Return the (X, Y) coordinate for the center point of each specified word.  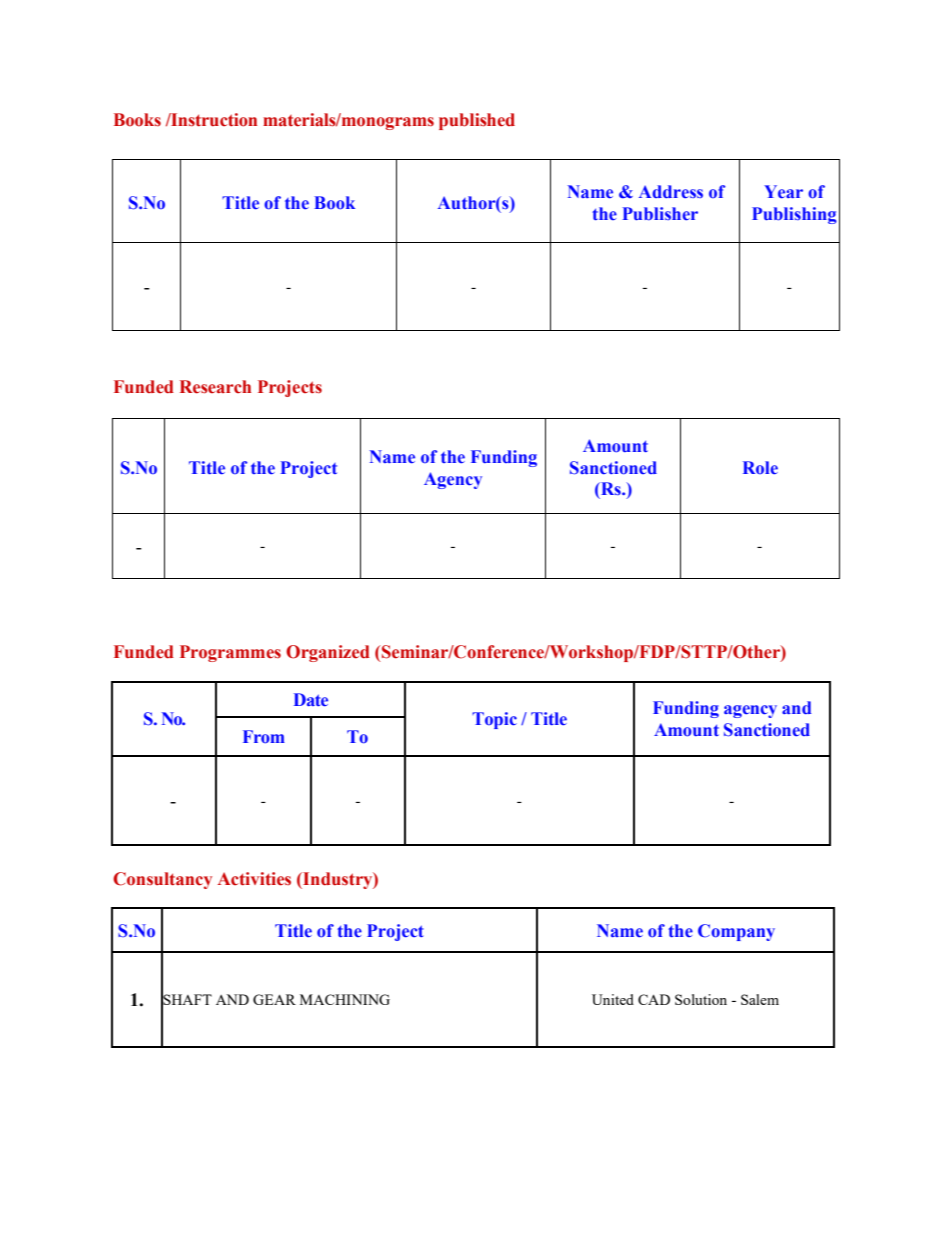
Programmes (230, 653)
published (477, 121)
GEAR (274, 999)
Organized (328, 653)
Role (760, 468)
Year (783, 192)
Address (671, 192)
